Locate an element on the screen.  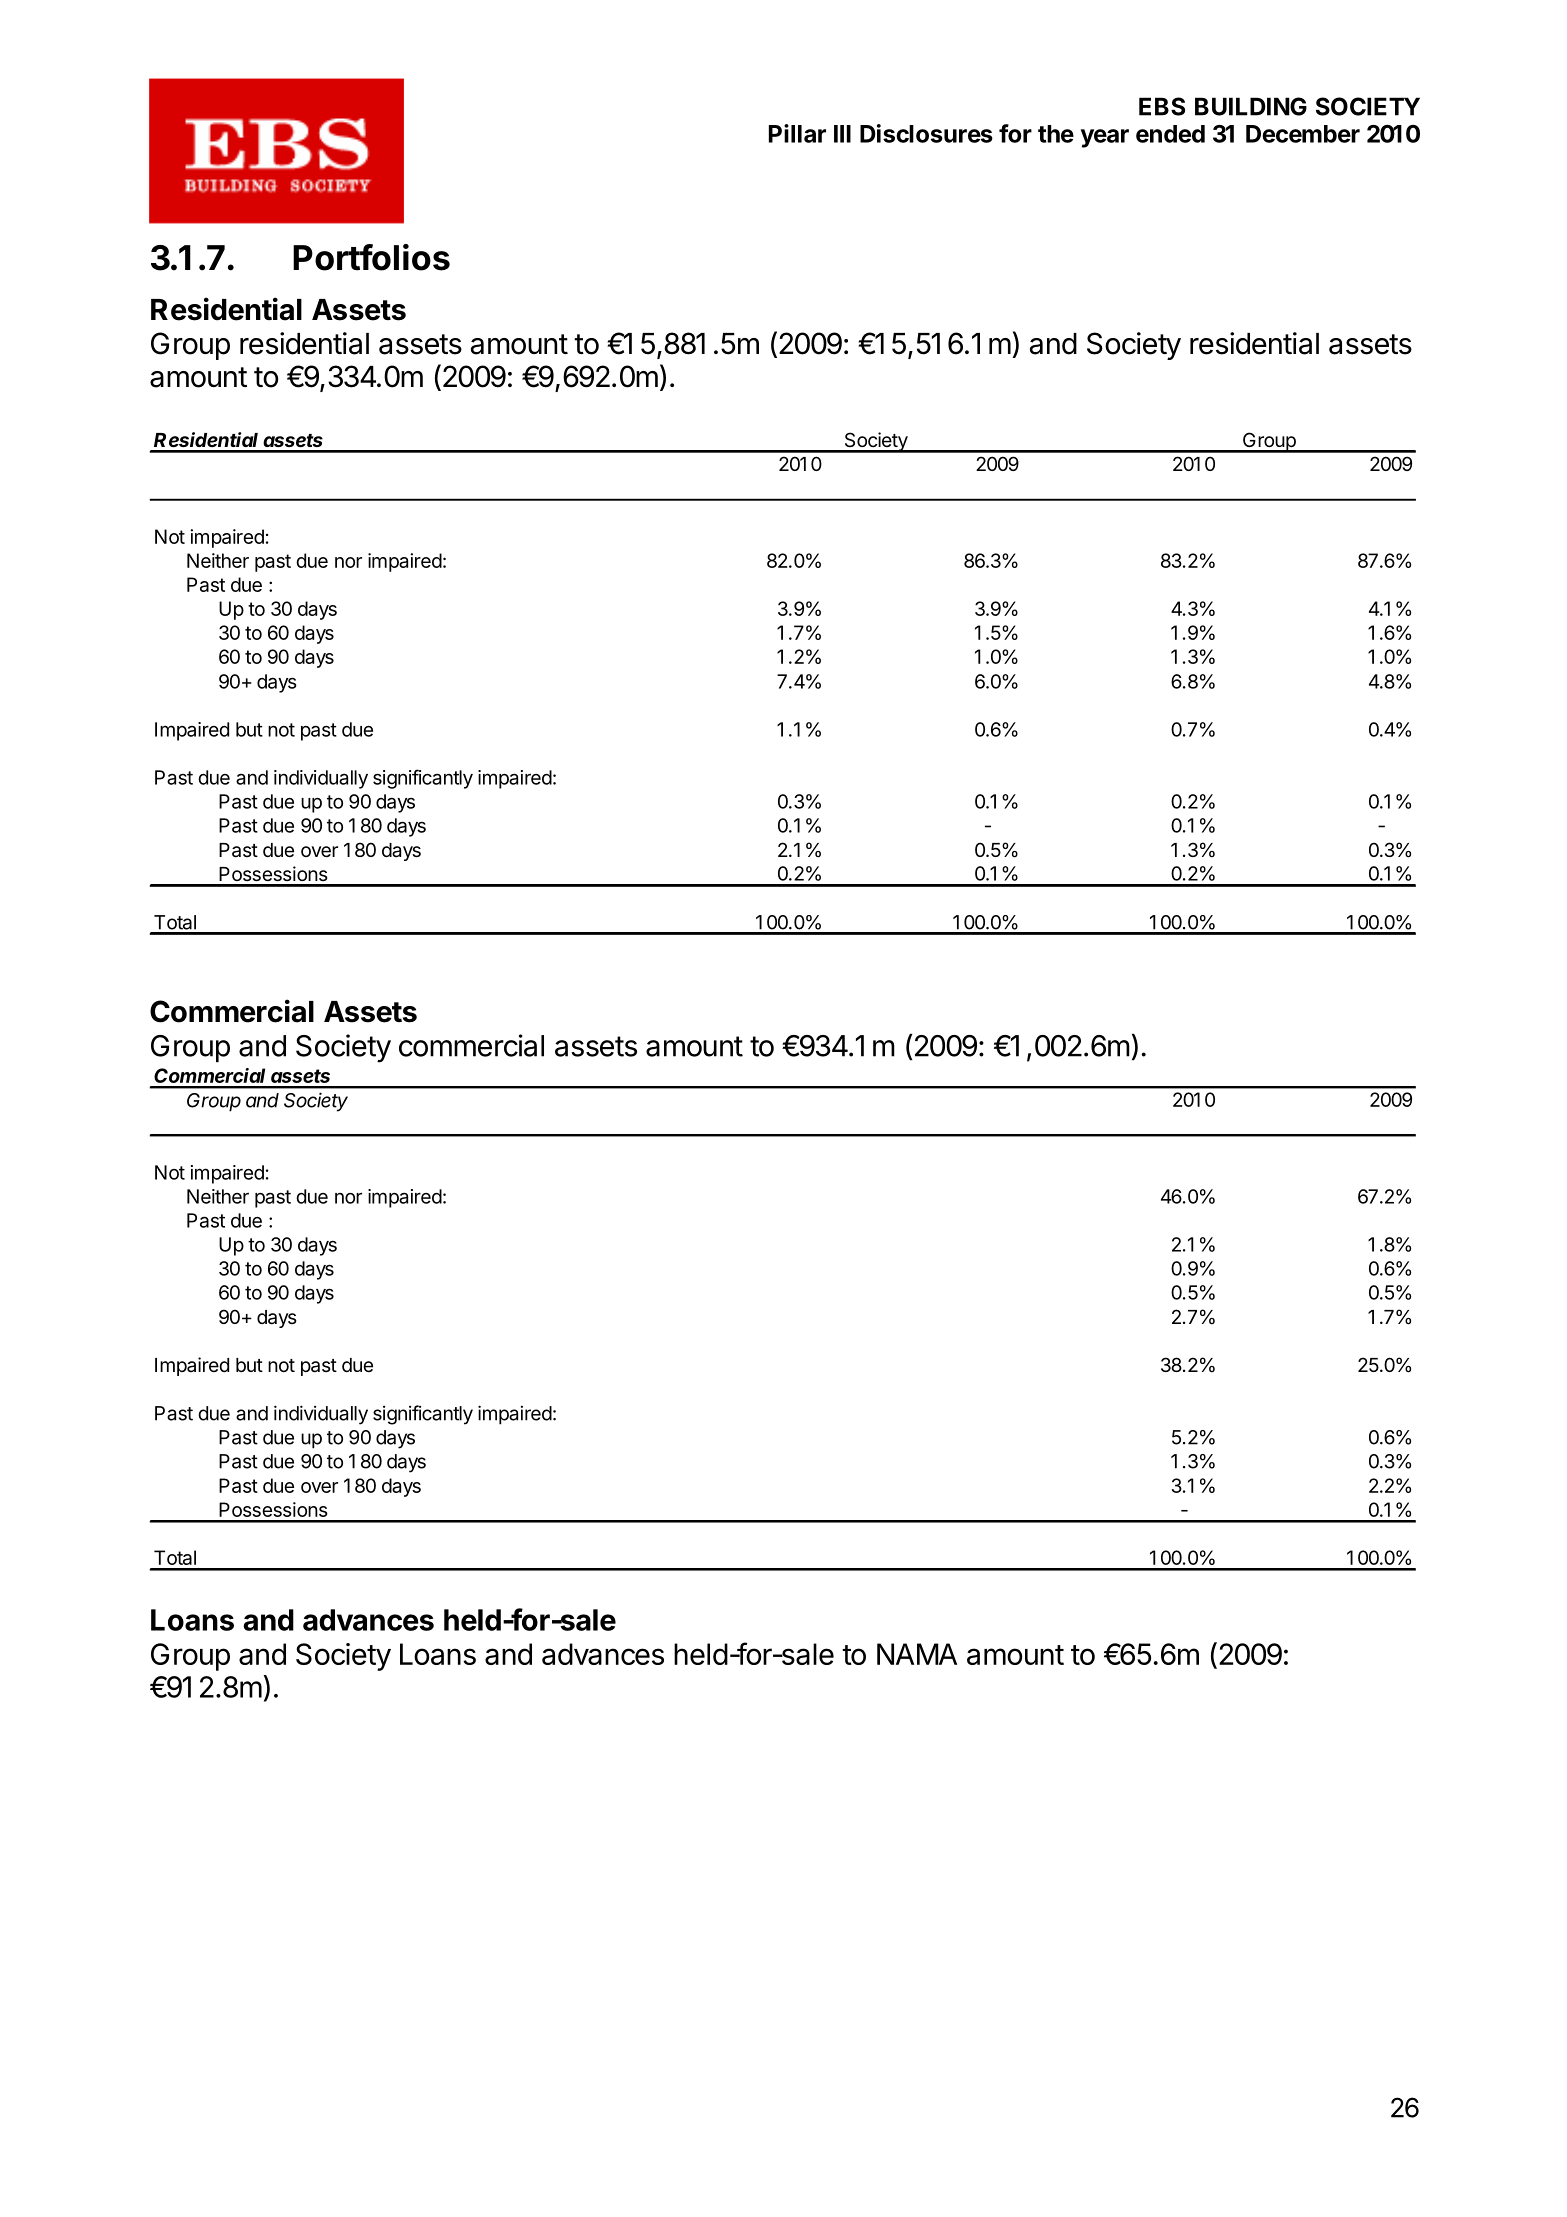
Portfolios is located at coordinates (371, 257).
